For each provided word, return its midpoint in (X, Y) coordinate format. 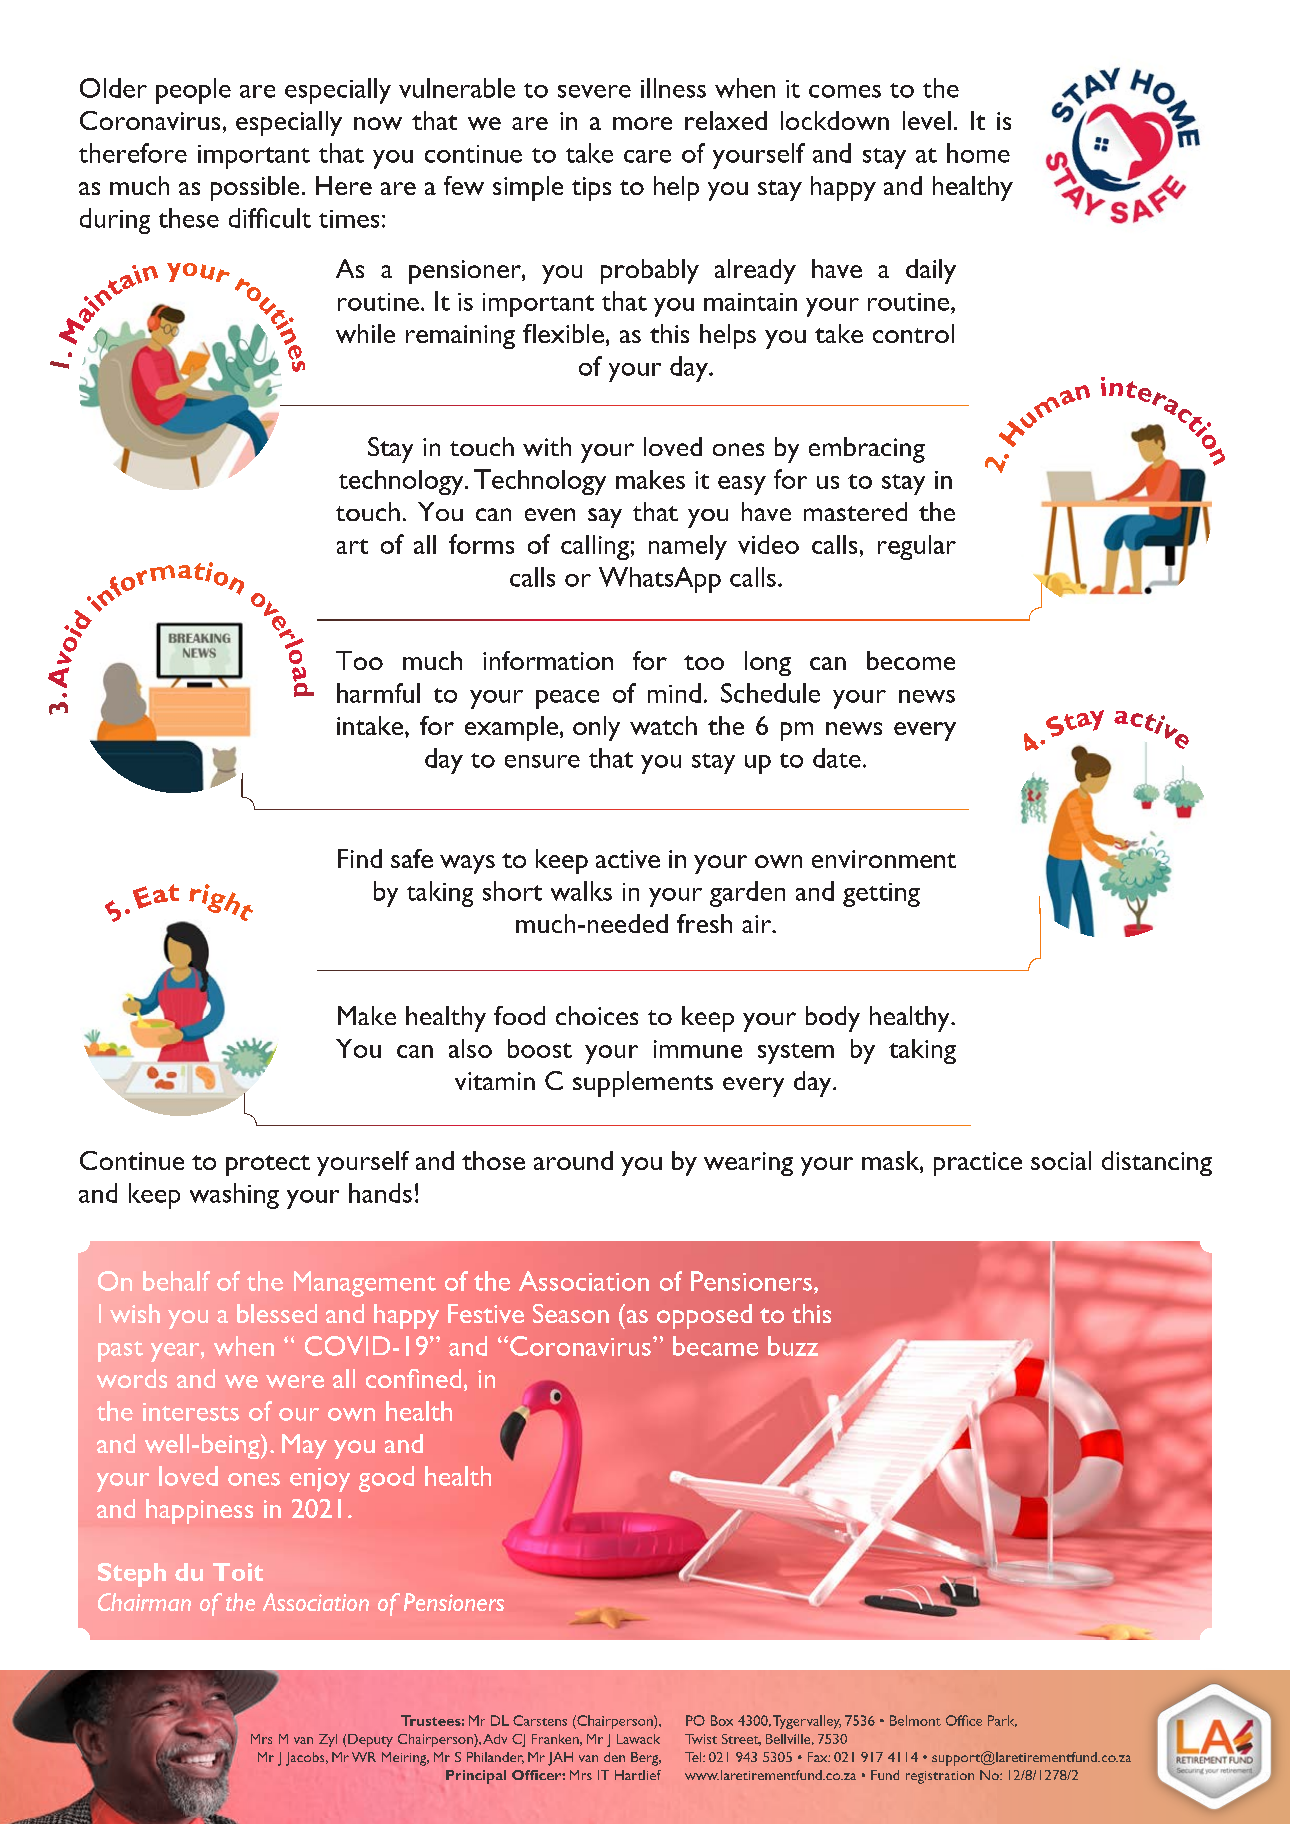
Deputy (370, 1740)
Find (360, 858)
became (715, 1346)
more (642, 123)
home (978, 153)
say (605, 518)
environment (884, 859)
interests (191, 1412)
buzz (793, 1346)
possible (255, 188)
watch (663, 725)
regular (917, 547)
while (365, 333)
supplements (643, 1084)
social (1061, 1160)
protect (268, 1165)
